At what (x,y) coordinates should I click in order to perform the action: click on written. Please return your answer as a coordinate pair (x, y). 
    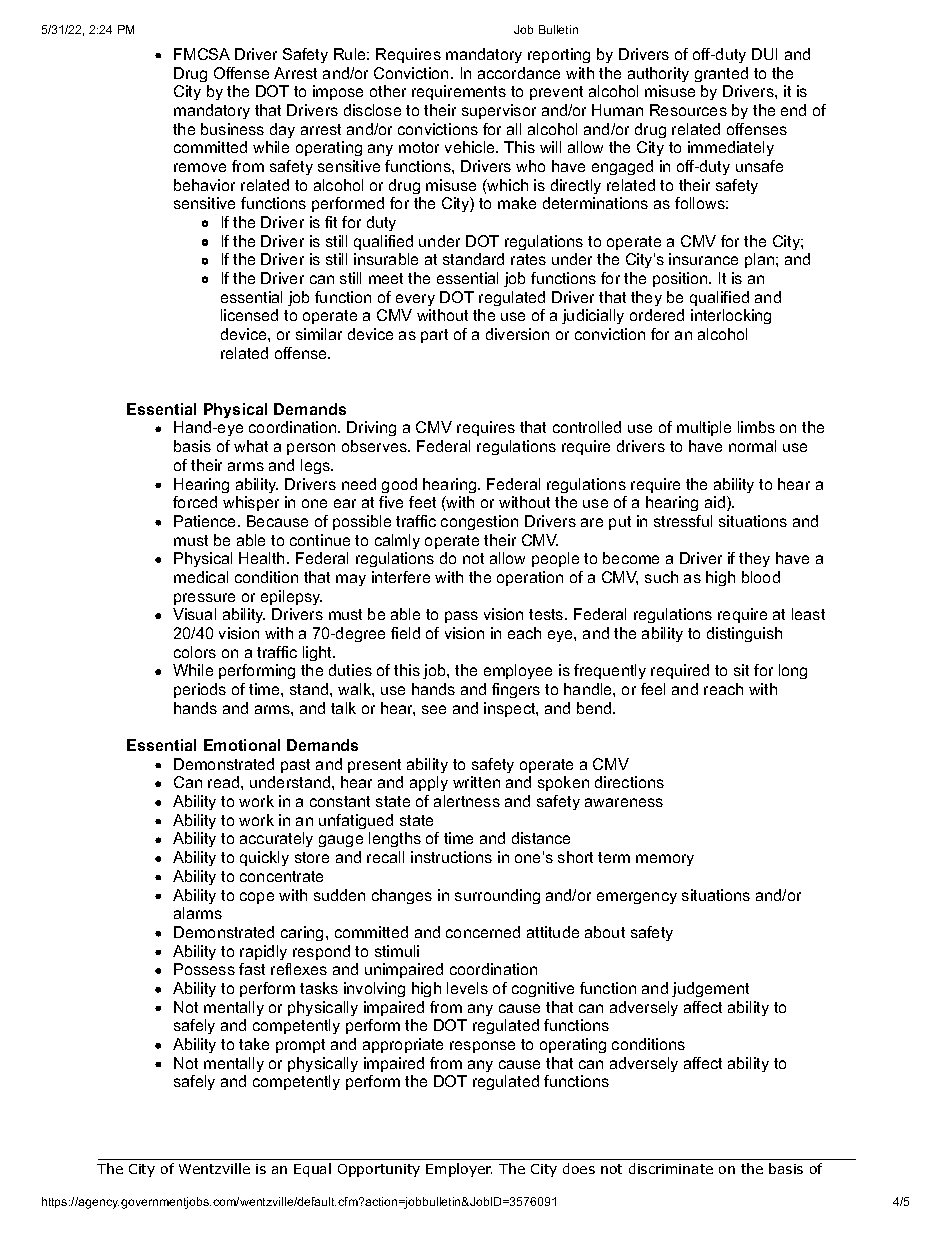
    Looking at the image, I should click on (476, 782).
